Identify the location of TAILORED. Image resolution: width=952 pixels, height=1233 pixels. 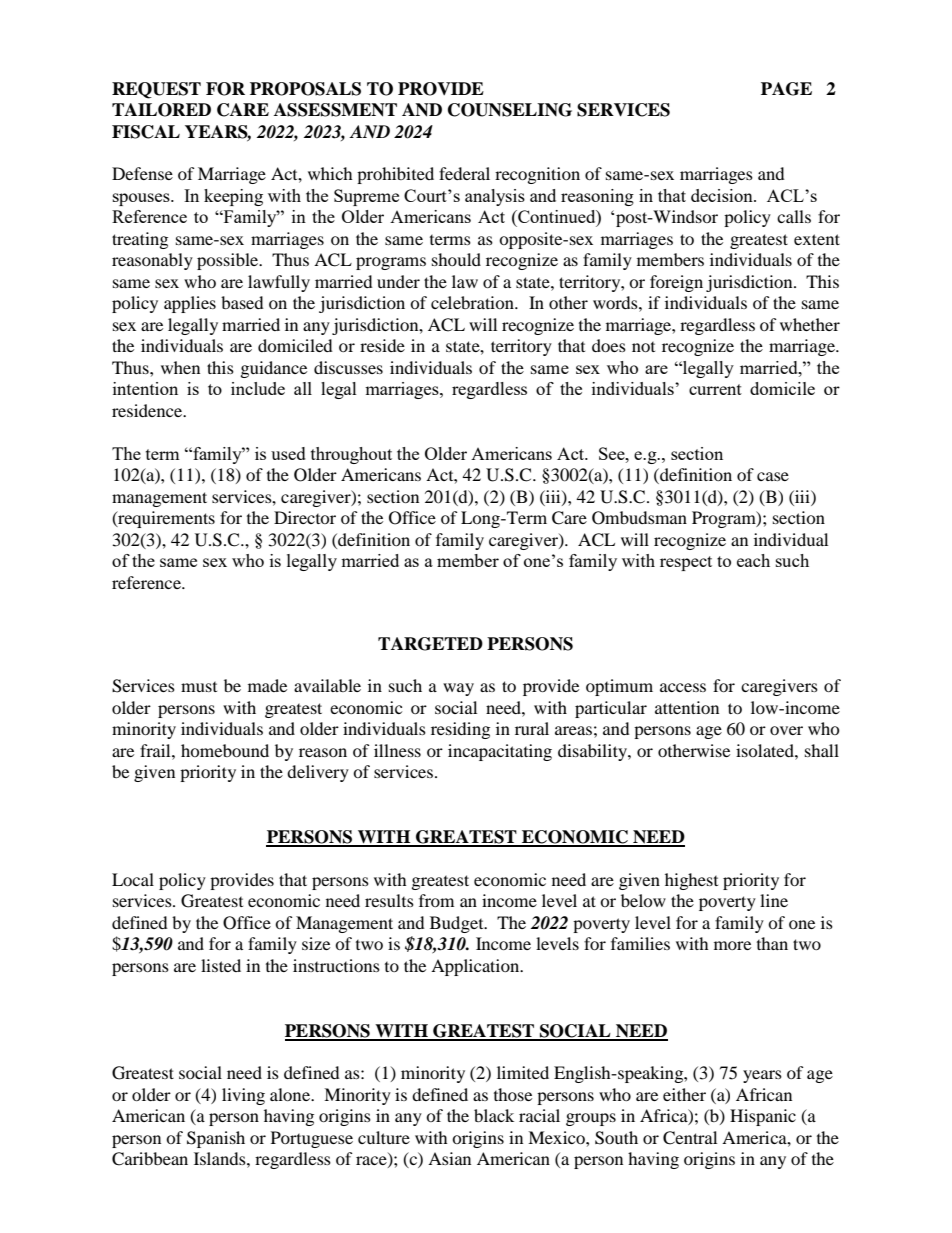
(161, 110).
